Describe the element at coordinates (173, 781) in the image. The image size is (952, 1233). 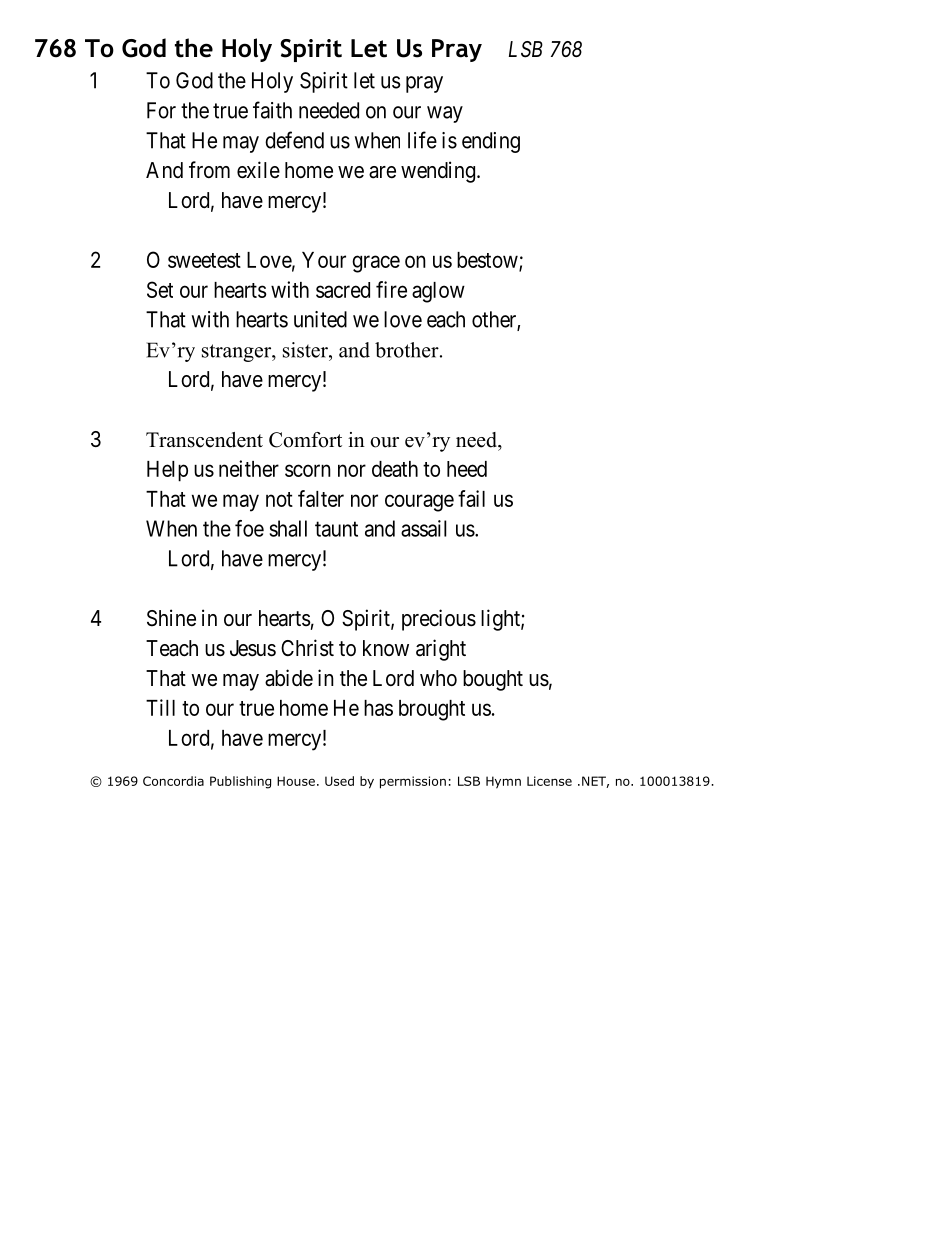
I see `Concordia` at that location.
